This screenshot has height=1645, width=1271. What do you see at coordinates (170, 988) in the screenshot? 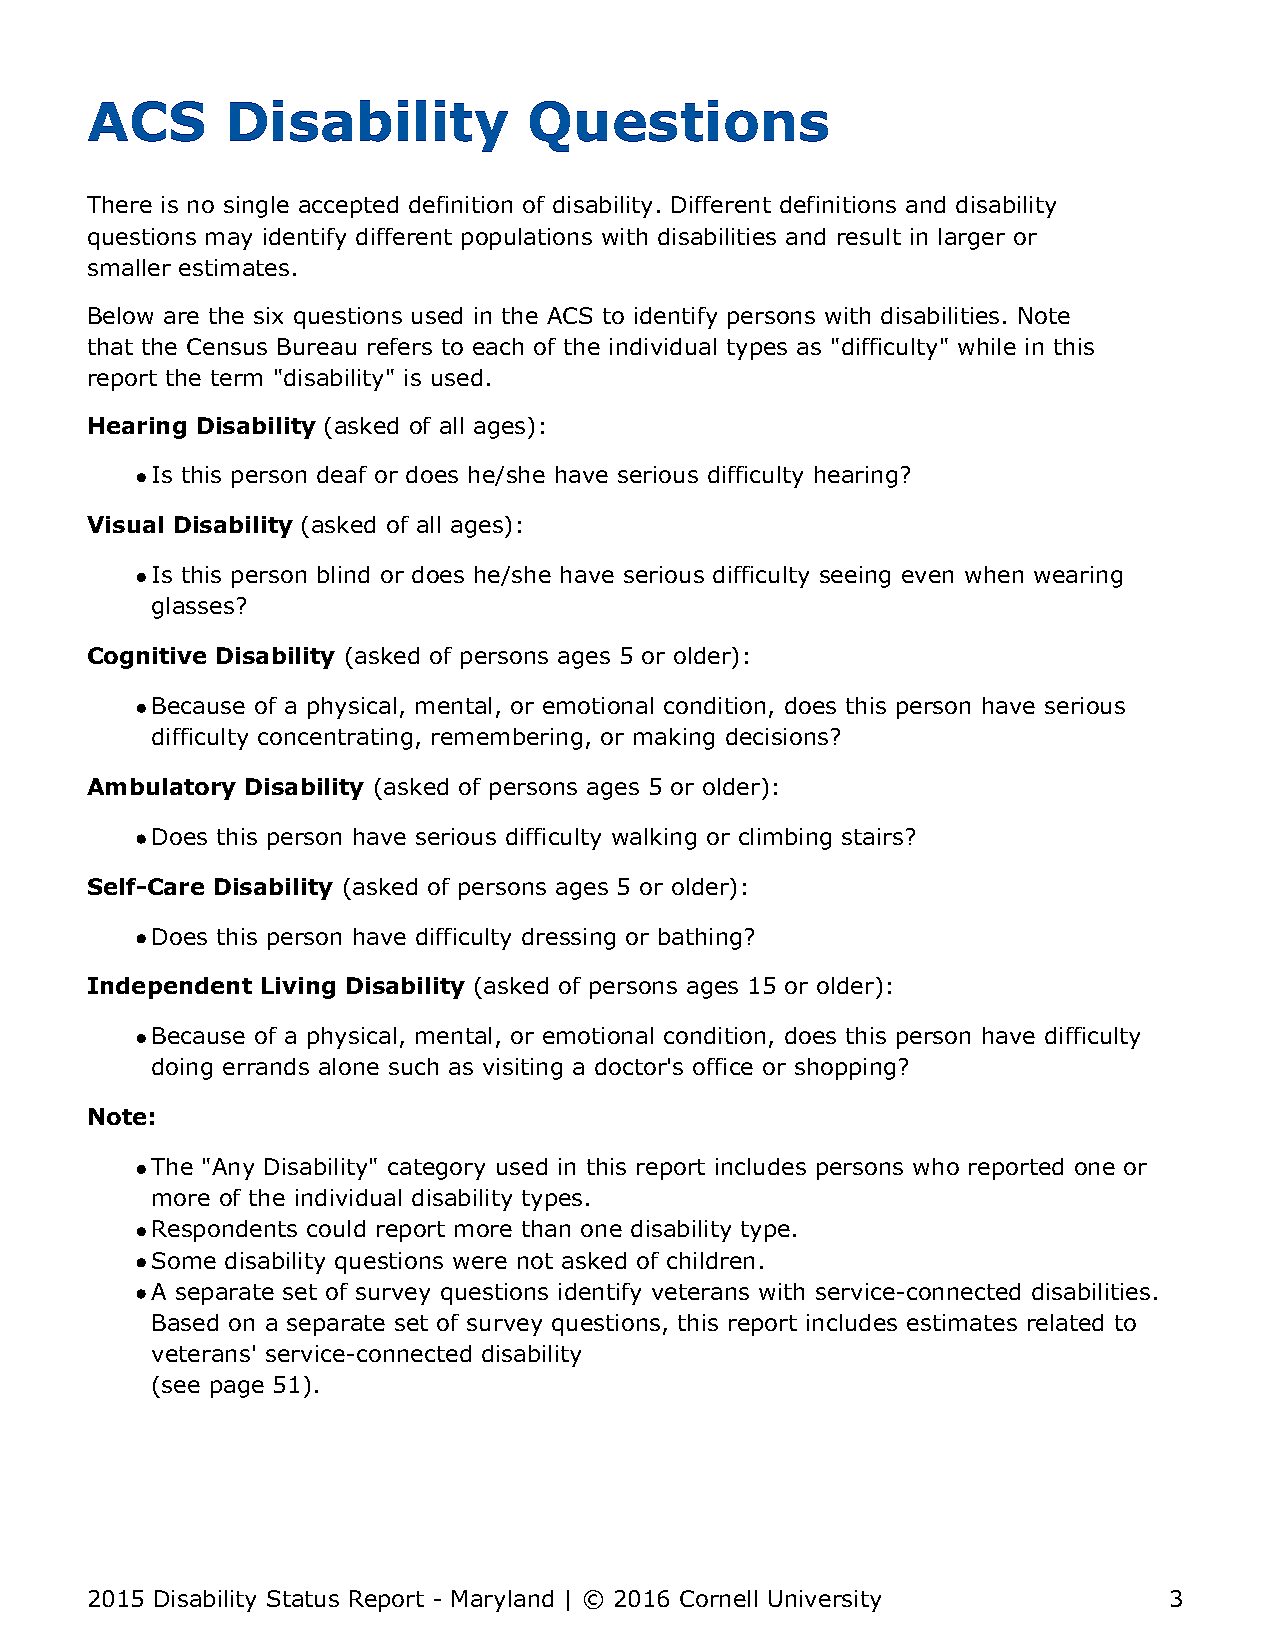
I see `Independent` at bounding box center [170, 988].
